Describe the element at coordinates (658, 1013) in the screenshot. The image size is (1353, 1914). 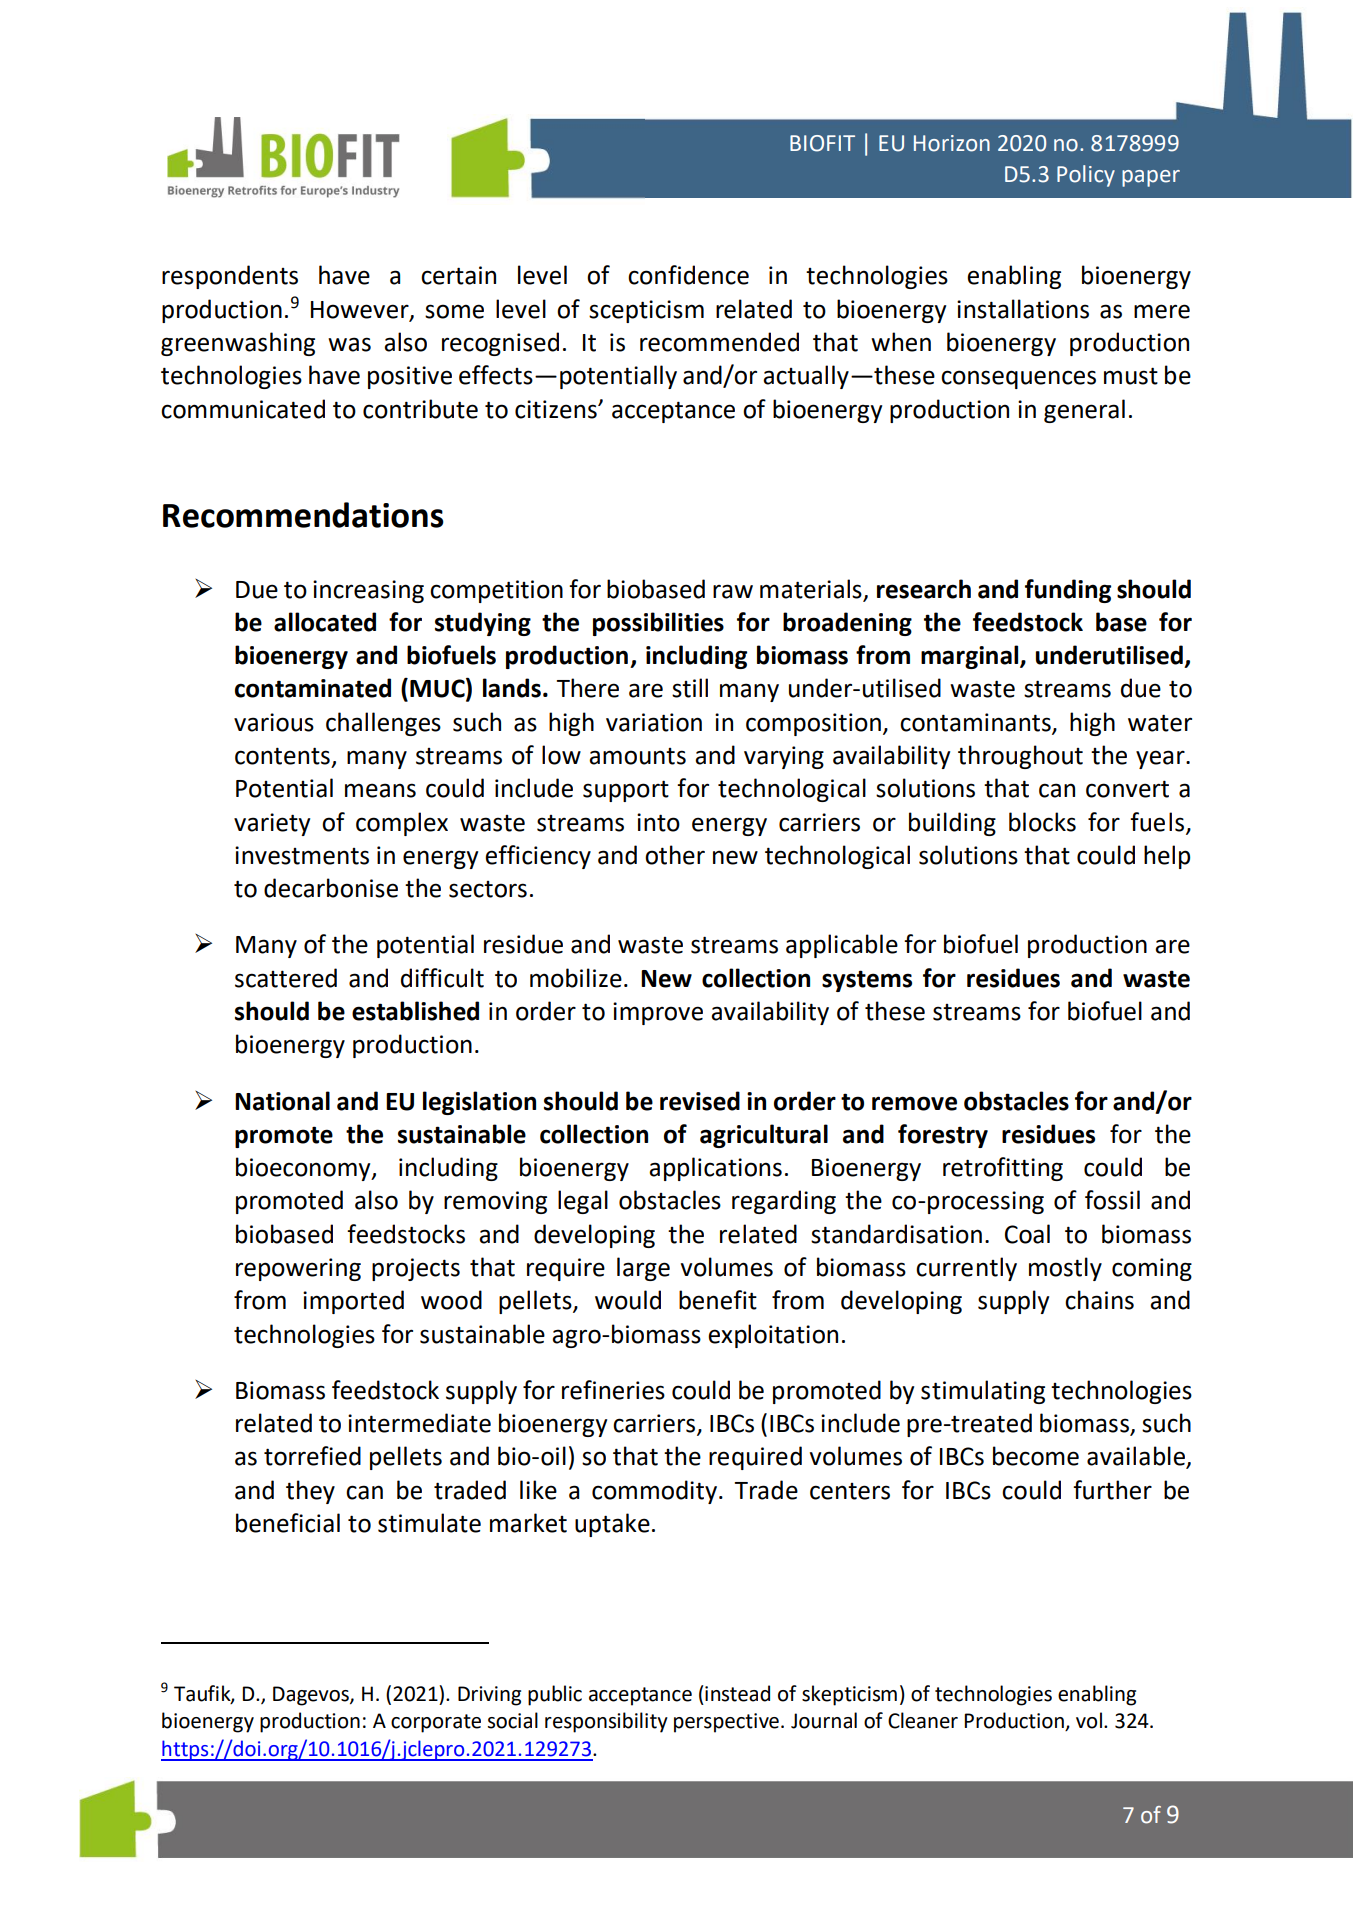
I see `improve` at that location.
